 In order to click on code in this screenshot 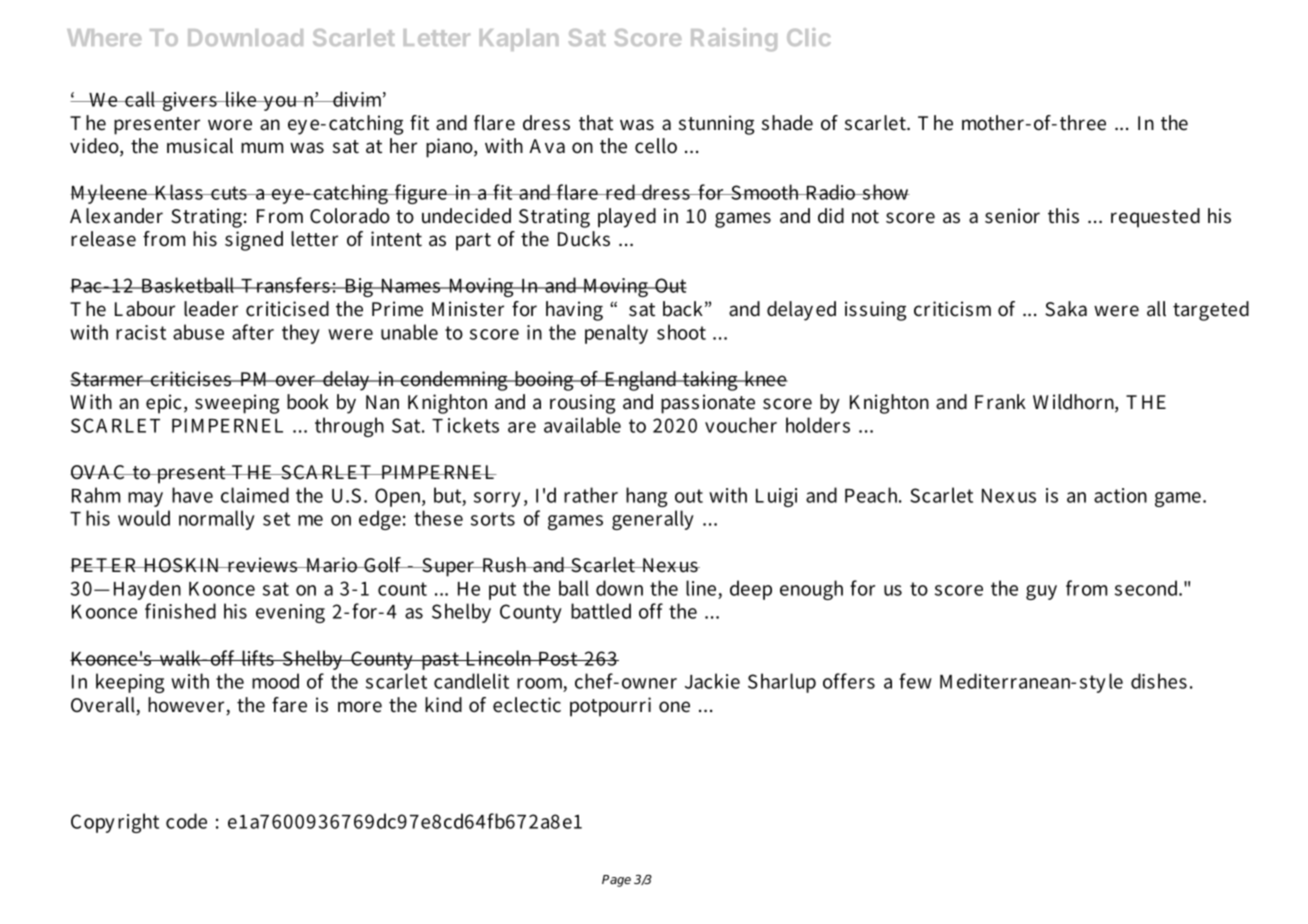, I will do `click(186, 821)`.
